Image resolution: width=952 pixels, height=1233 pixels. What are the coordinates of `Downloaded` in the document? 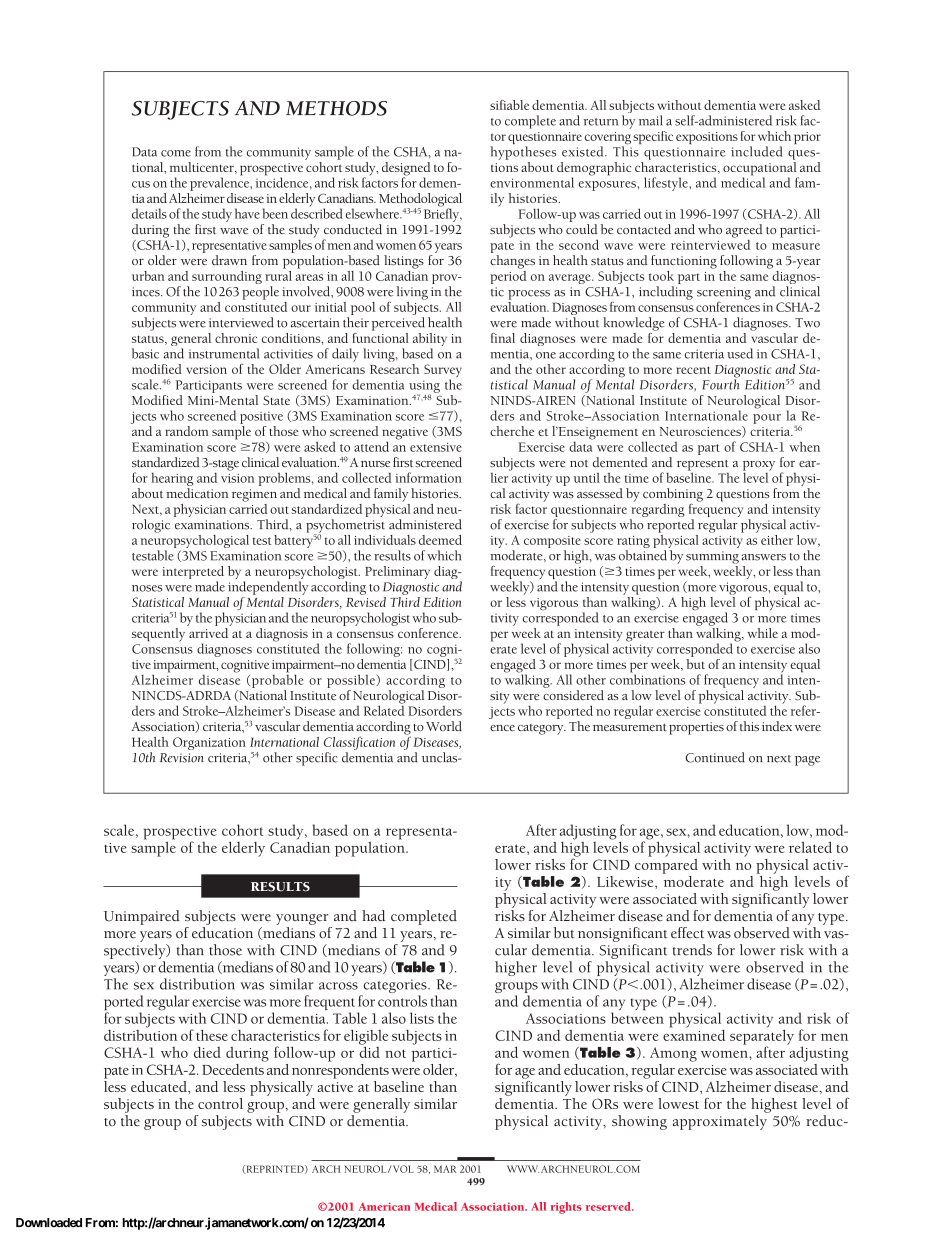 It's located at (49, 1223).
